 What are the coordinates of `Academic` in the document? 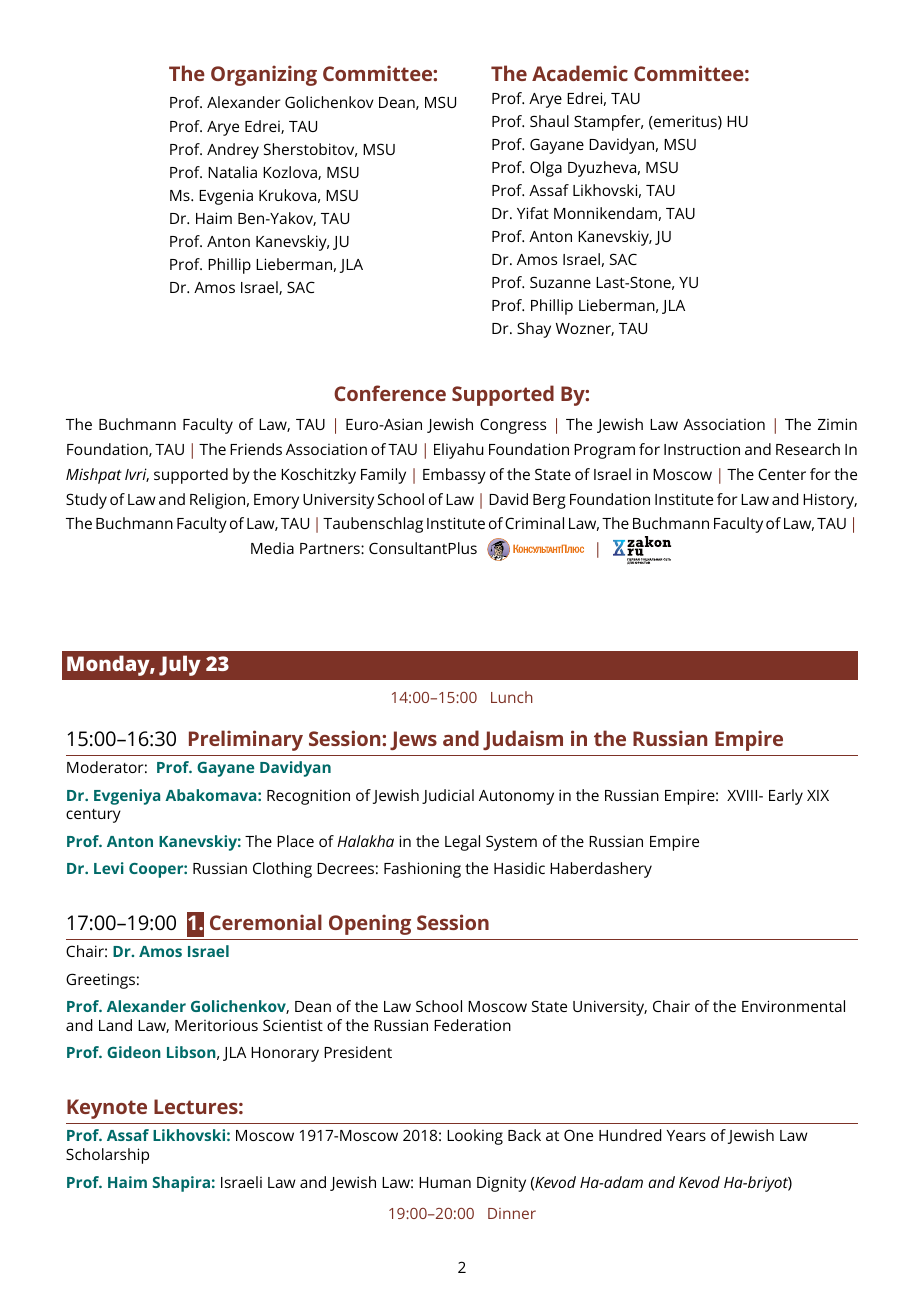 It's located at (580, 73).
